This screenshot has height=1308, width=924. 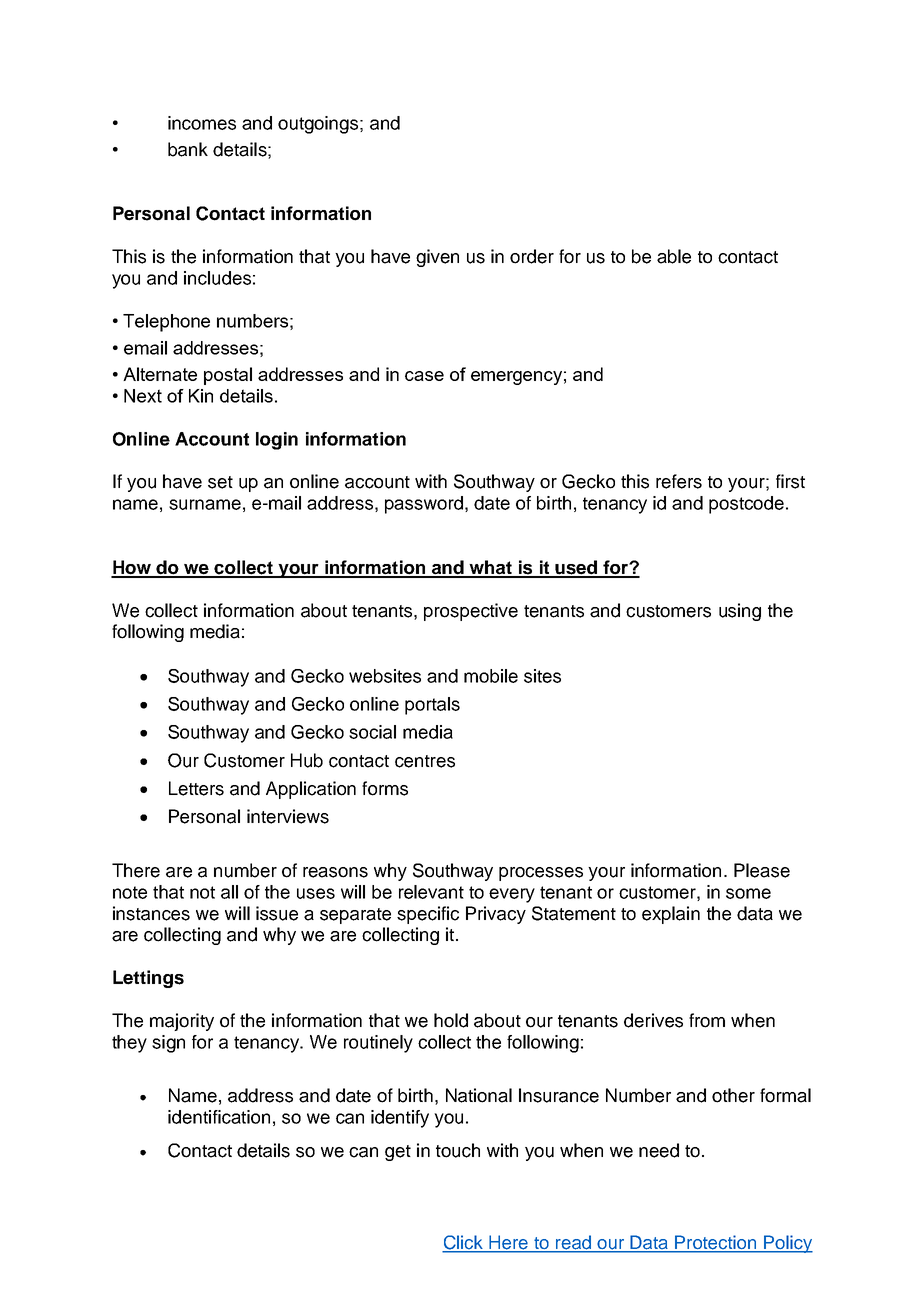 What do you see at coordinates (671, 915) in the screenshot?
I see `explain` at bounding box center [671, 915].
